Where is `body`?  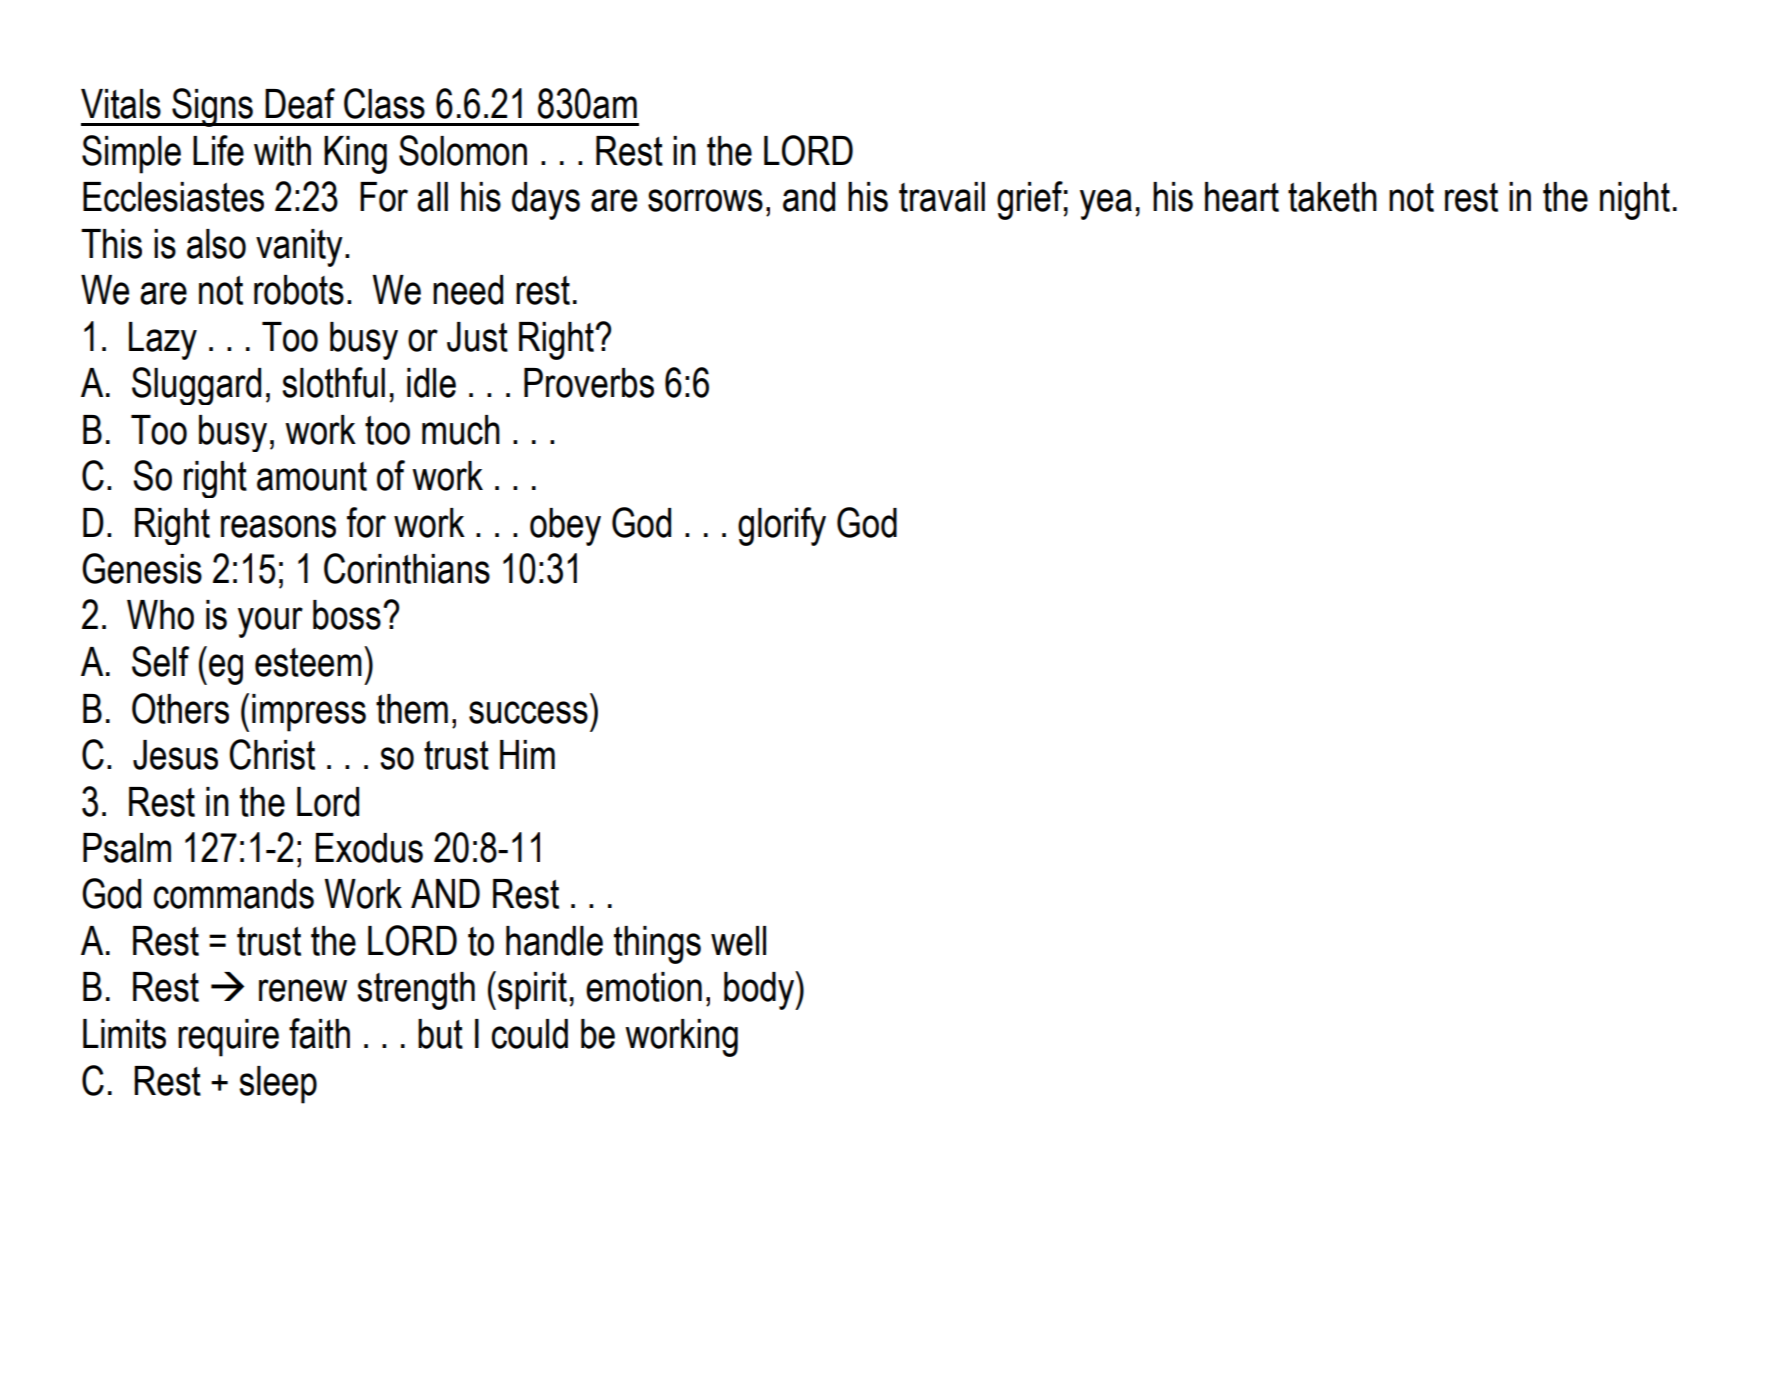 body is located at coordinates (760, 990).
